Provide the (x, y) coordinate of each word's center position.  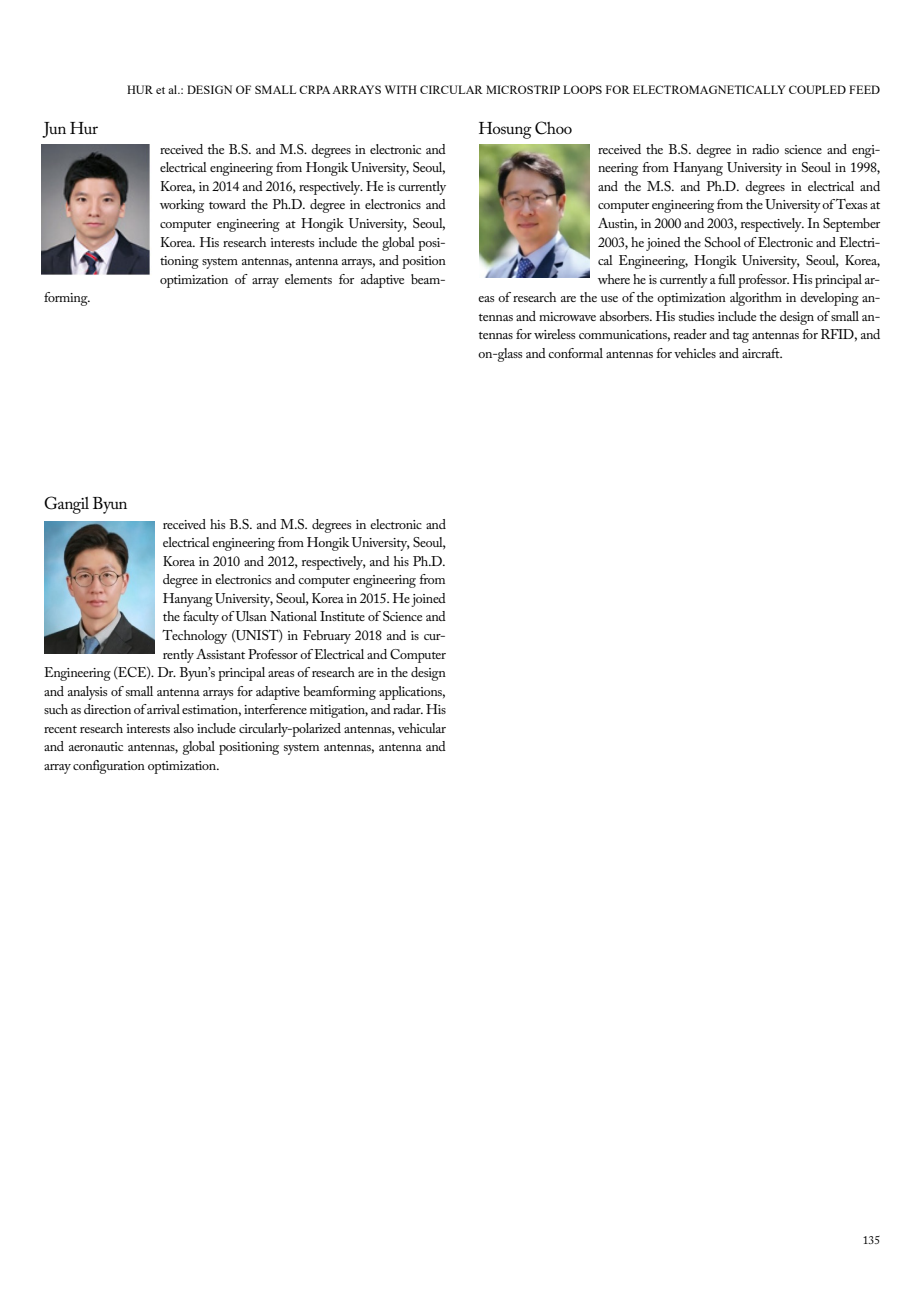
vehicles (695, 353)
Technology (194, 637)
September (851, 225)
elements (308, 279)
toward (227, 204)
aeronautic (96, 746)
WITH (401, 89)
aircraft (762, 353)
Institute (342, 616)
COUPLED (817, 89)
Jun (54, 130)
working (182, 206)
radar (408, 709)
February (327, 637)
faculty (201, 618)
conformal (575, 353)
